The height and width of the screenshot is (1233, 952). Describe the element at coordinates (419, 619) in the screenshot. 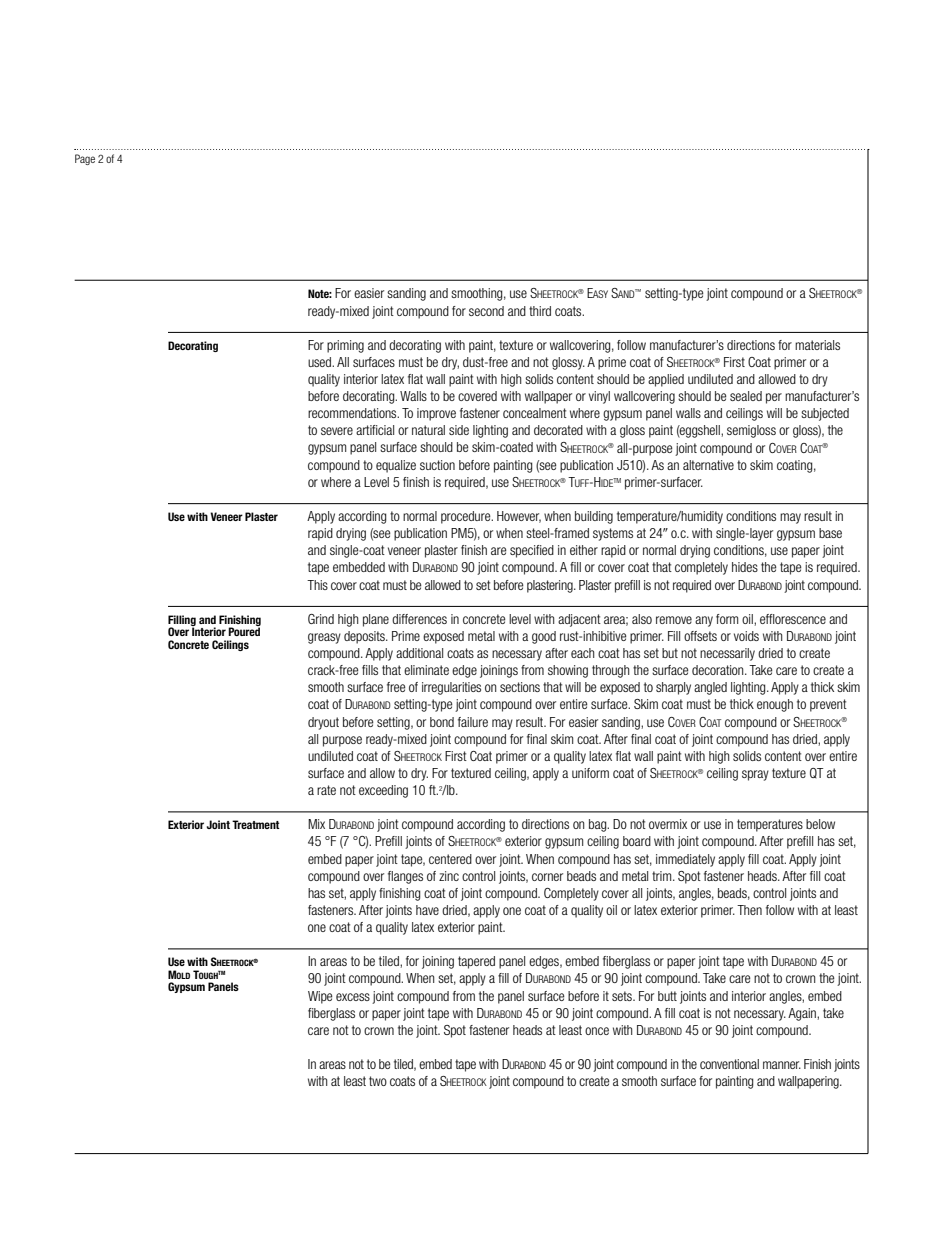

I see `differences` at that location.
